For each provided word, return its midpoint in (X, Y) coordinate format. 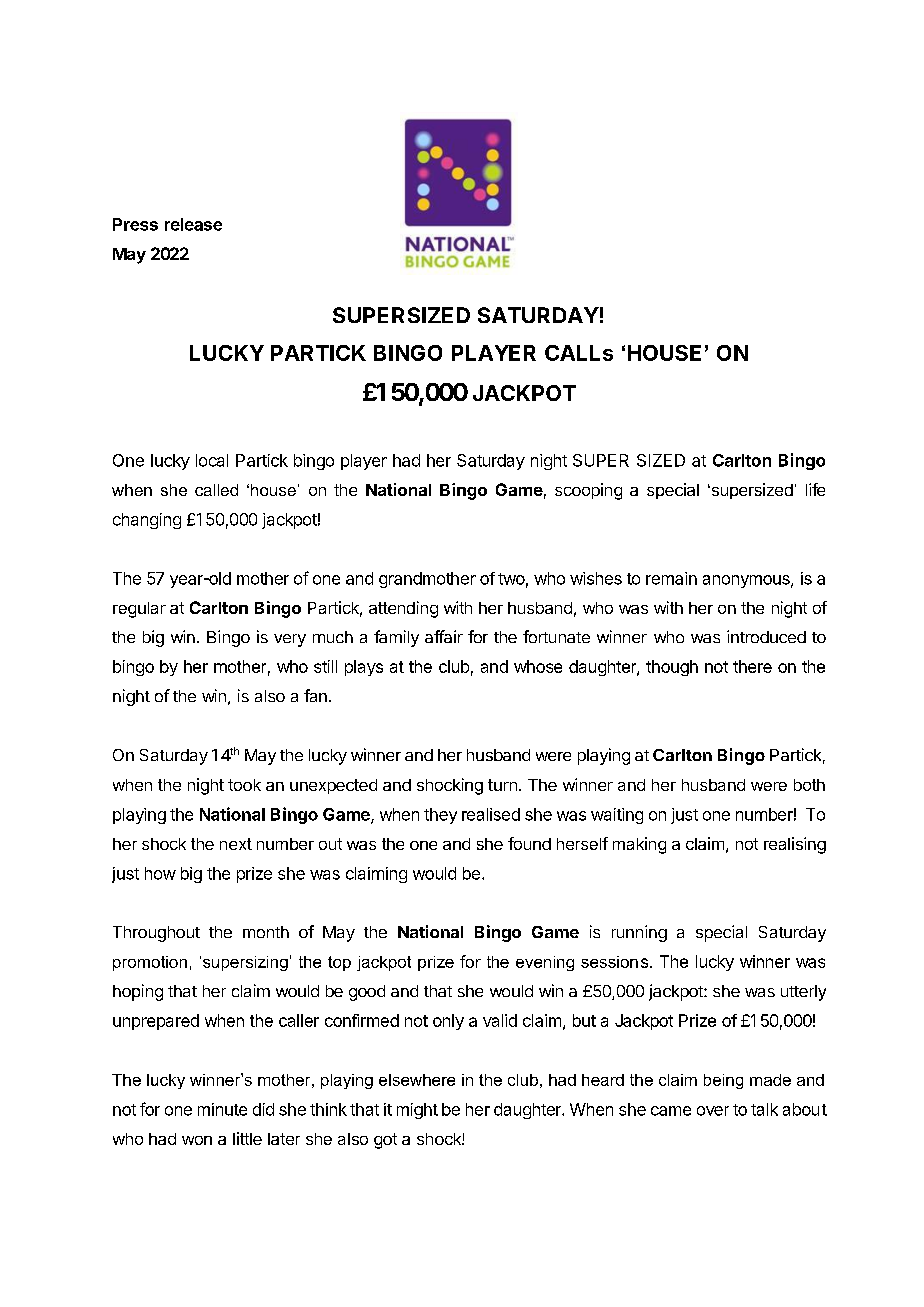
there (752, 666)
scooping (588, 491)
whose (538, 666)
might (417, 1111)
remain (671, 578)
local (212, 460)
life (815, 489)
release (193, 224)
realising (795, 845)
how (160, 873)
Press (135, 224)
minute (222, 1109)
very (290, 640)
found (529, 843)
